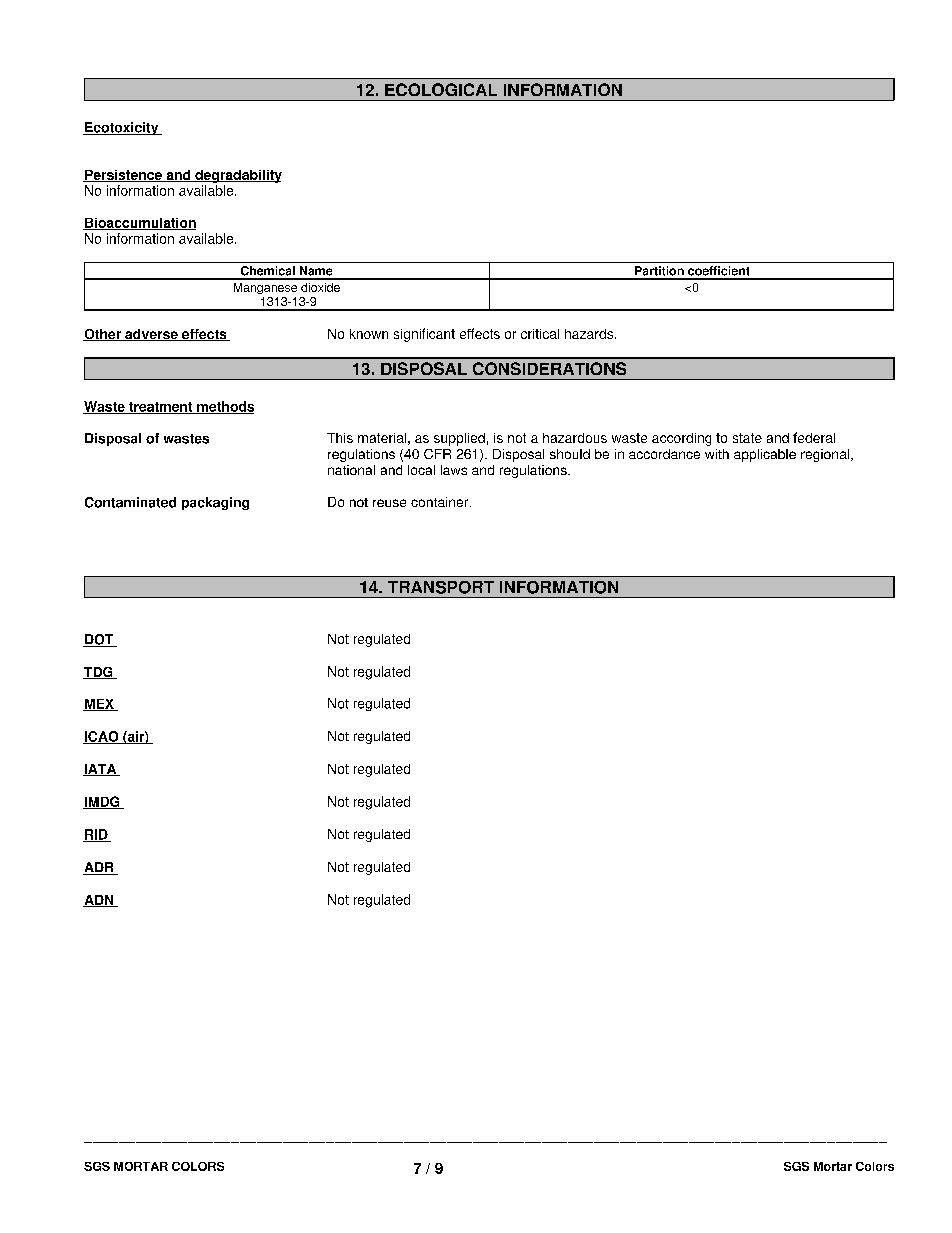  I want to click on ADR, so click(99, 868).
